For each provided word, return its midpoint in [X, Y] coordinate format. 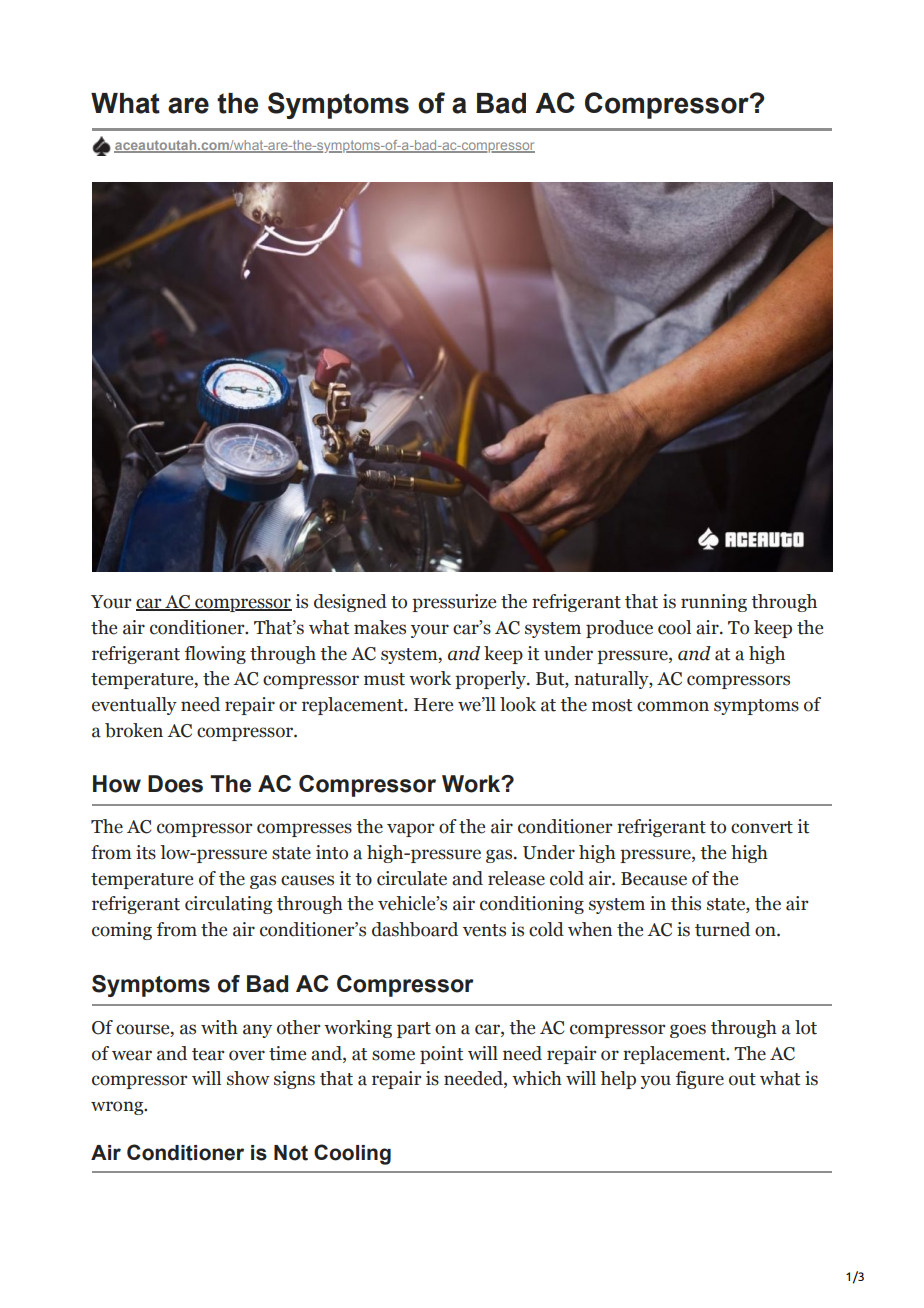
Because [654, 879]
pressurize [454, 603]
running [714, 603]
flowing [215, 655]
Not [291, 1153]
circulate [412, 878]
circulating [228, 905]
